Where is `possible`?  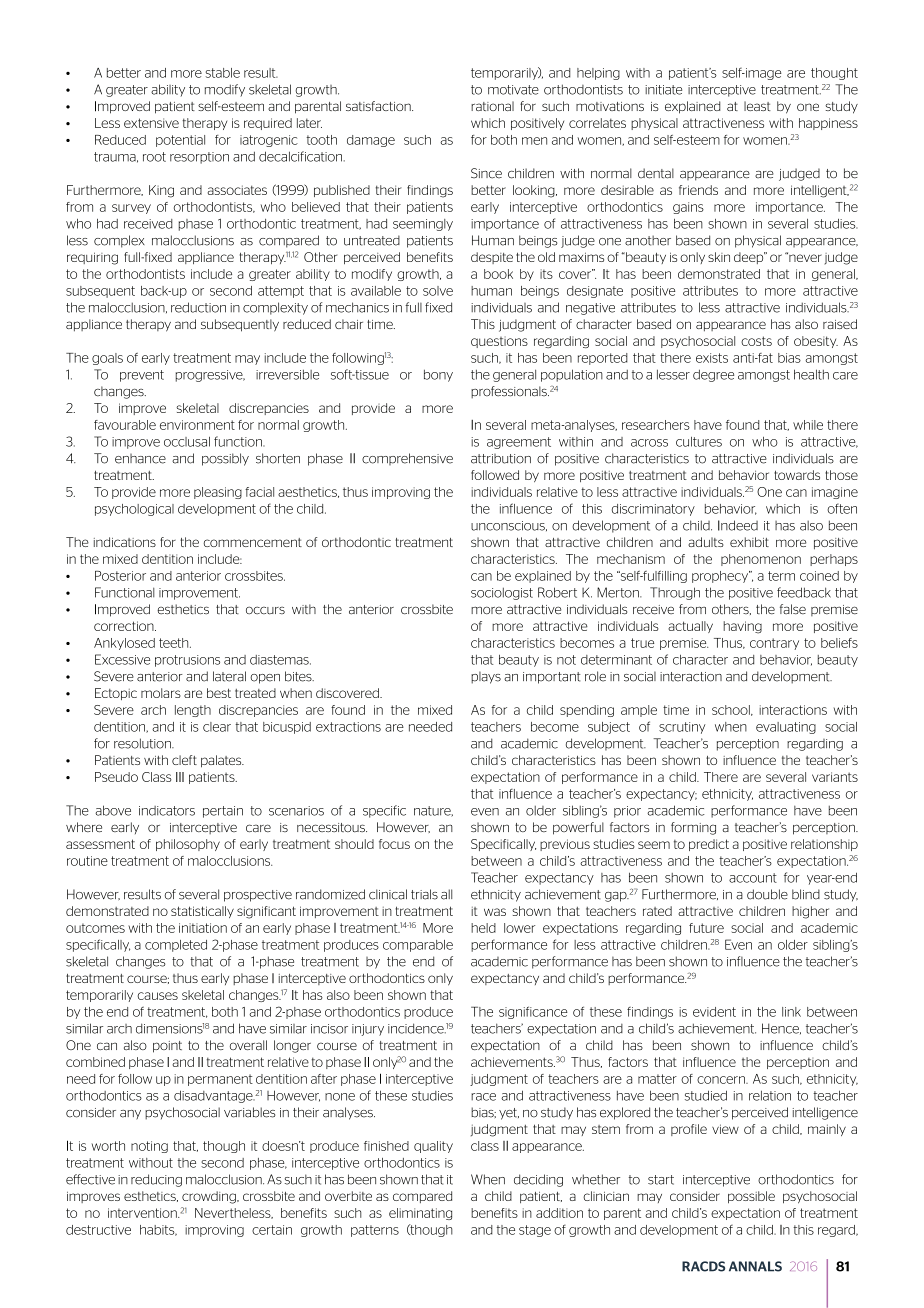 possible is located at coordinates (751, 1197).
